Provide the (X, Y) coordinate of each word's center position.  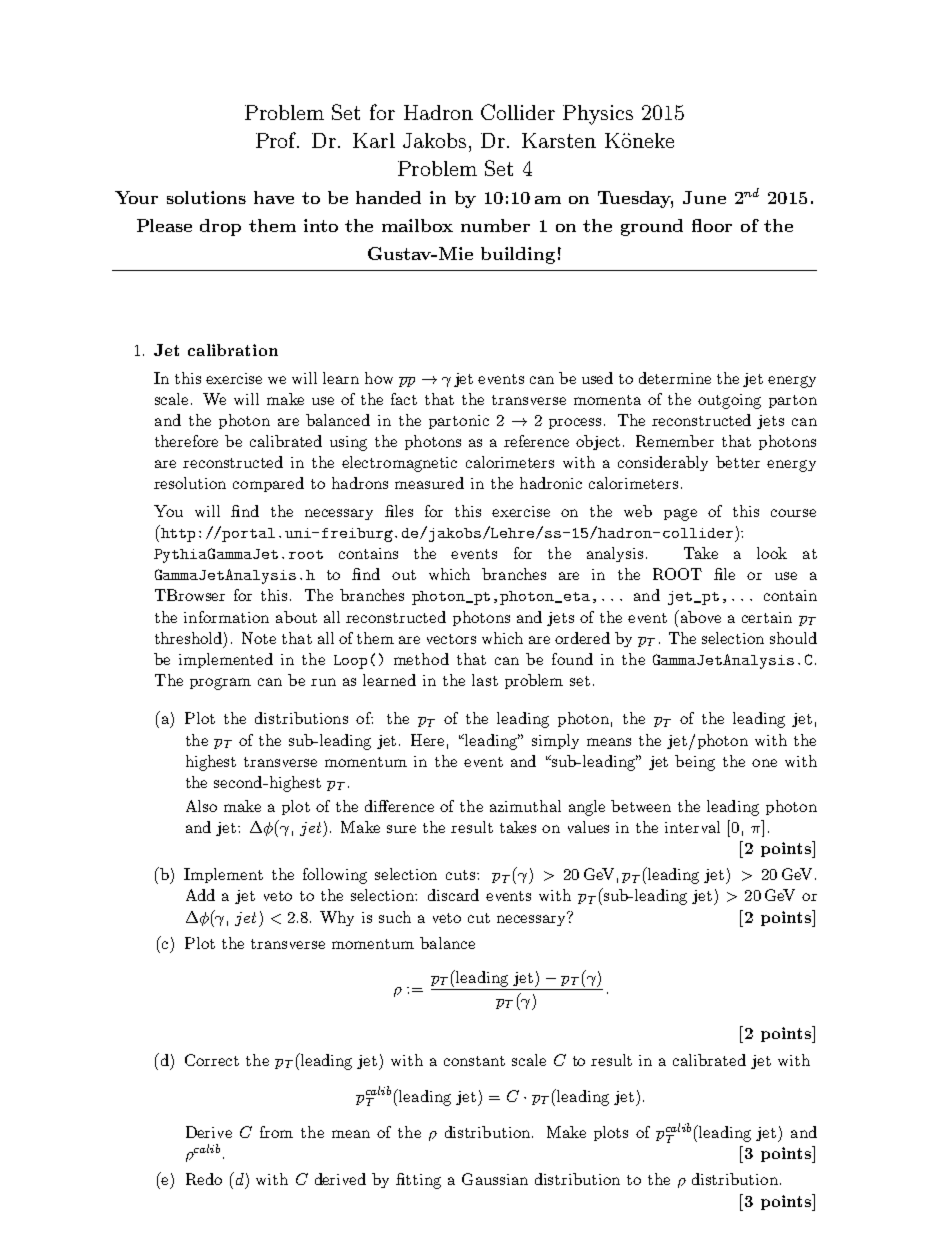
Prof (277, 140)
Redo (204, 1179)
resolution (190, 483)
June (704, 197)
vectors (451, 639)
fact (404, 399)
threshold (190, 638)
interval (692, 827)
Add (200, 895)
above (699, 616)
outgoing (729, 401)
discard (453, 895)
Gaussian (495, 1179)
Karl (374, 140)
